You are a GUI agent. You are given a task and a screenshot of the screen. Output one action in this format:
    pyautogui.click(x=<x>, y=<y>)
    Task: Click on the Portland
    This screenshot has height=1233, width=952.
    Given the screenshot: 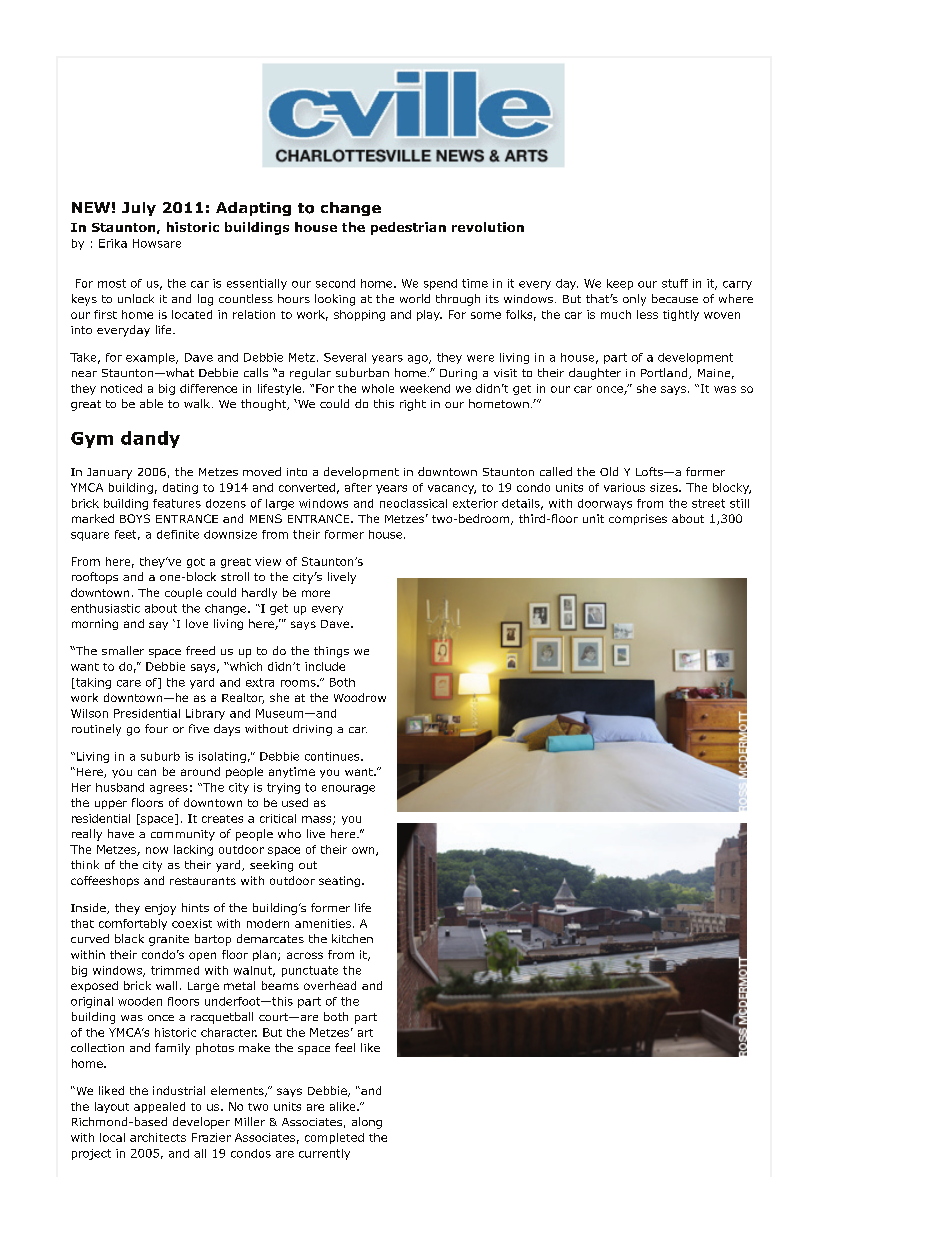 What is the action you would take?
    pyautogui.click(x=665, y=373)
